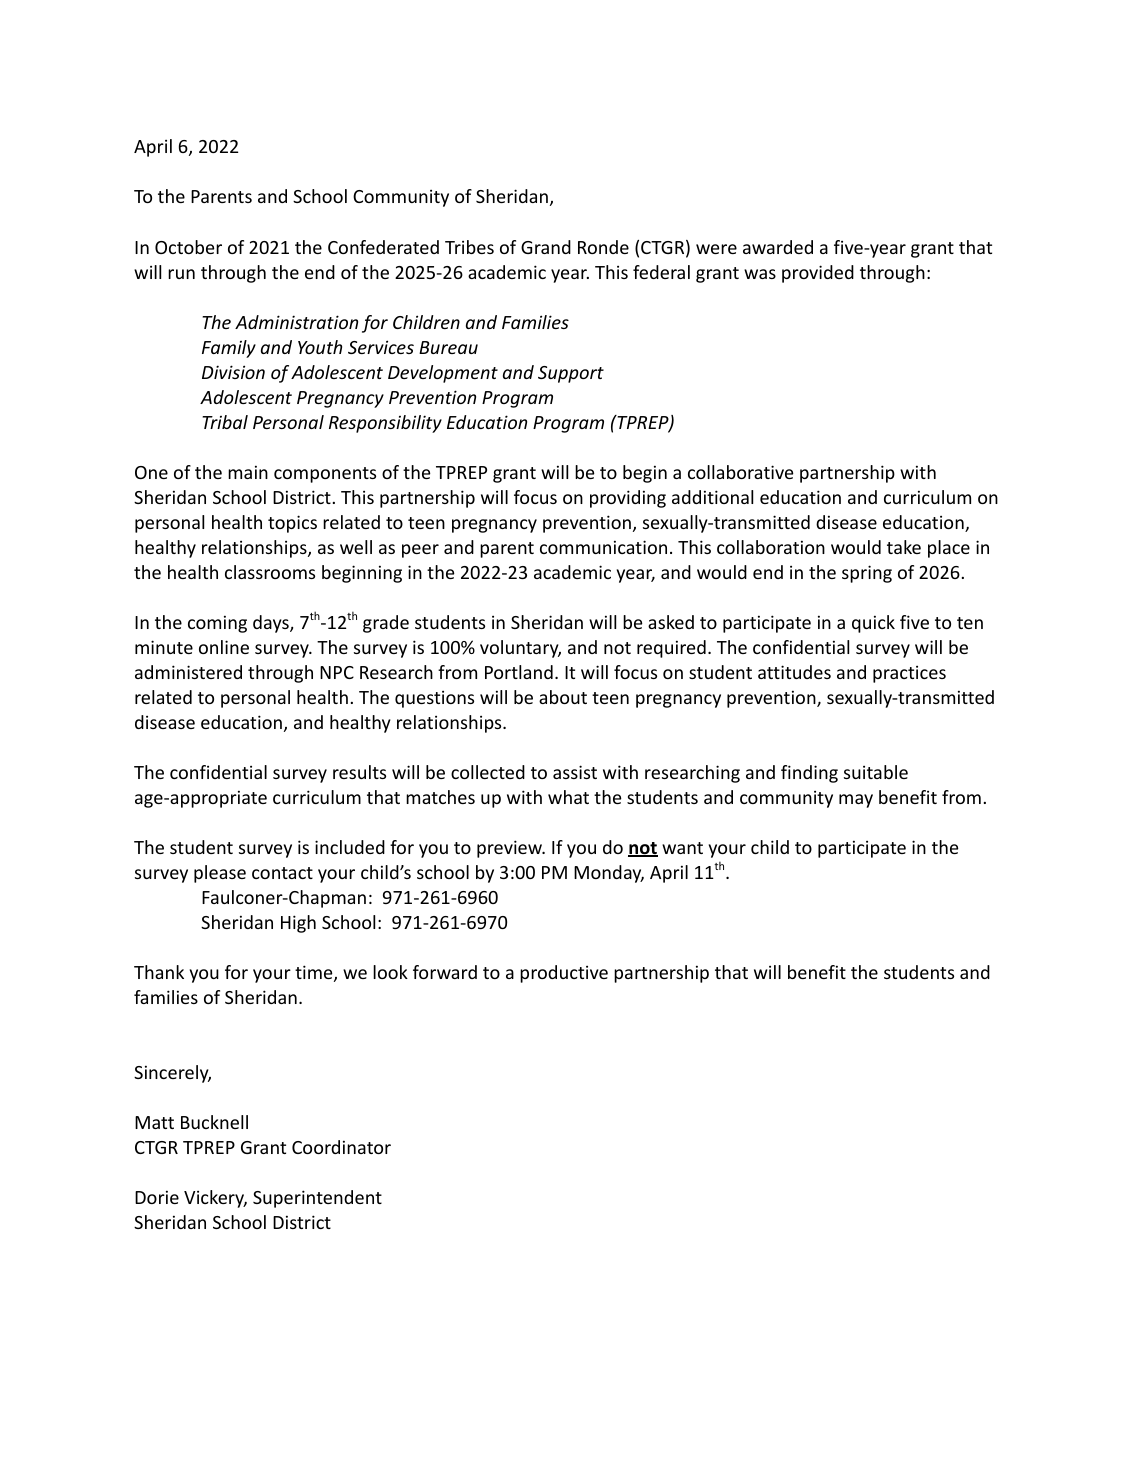 Image resolution: width=1140 pixels, height=1475 pixels. Describe the element at coordinates (818, 274) in the document. I see `provided` at that location.
